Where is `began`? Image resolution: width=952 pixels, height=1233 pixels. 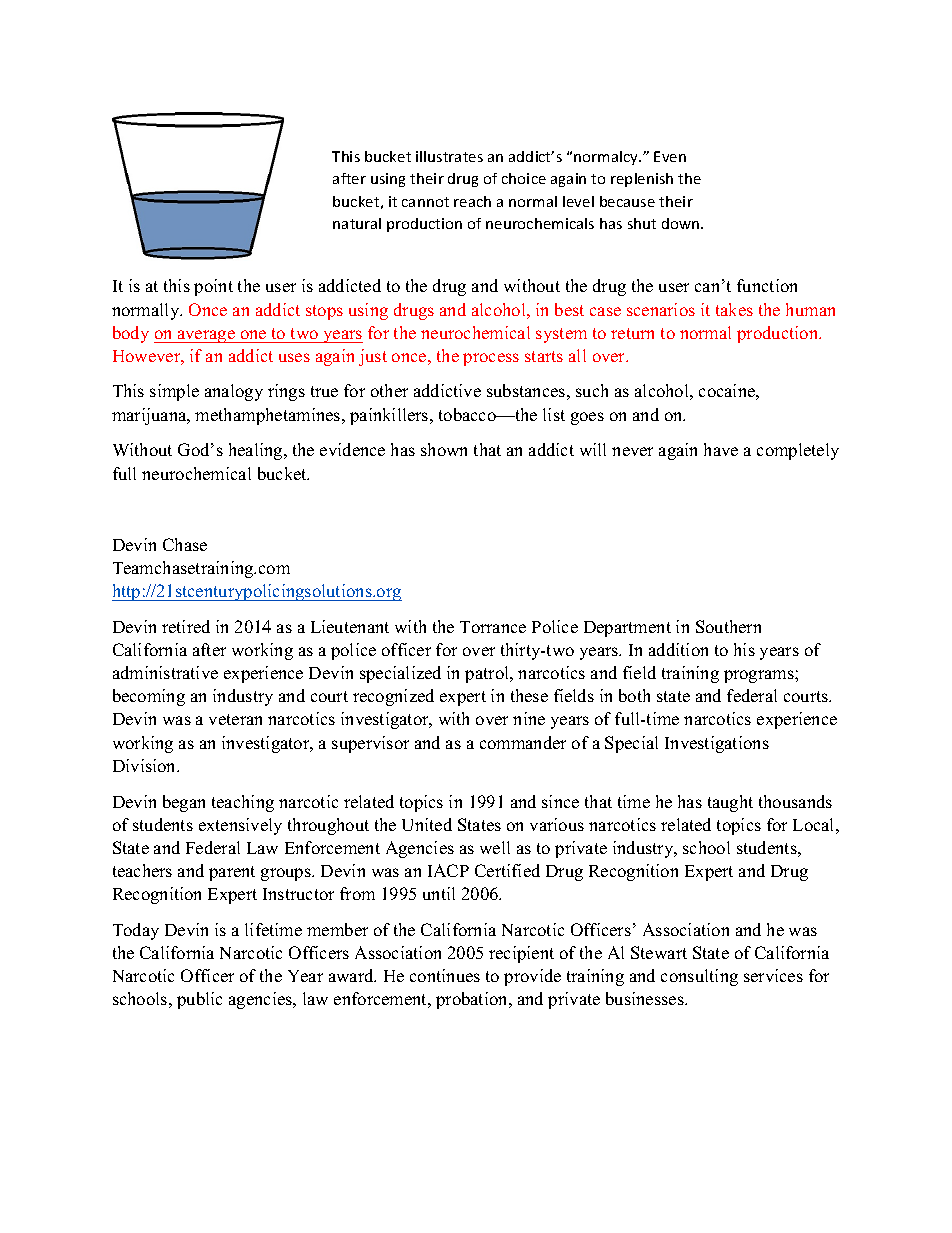
began is located at coordinates (184, 803).
